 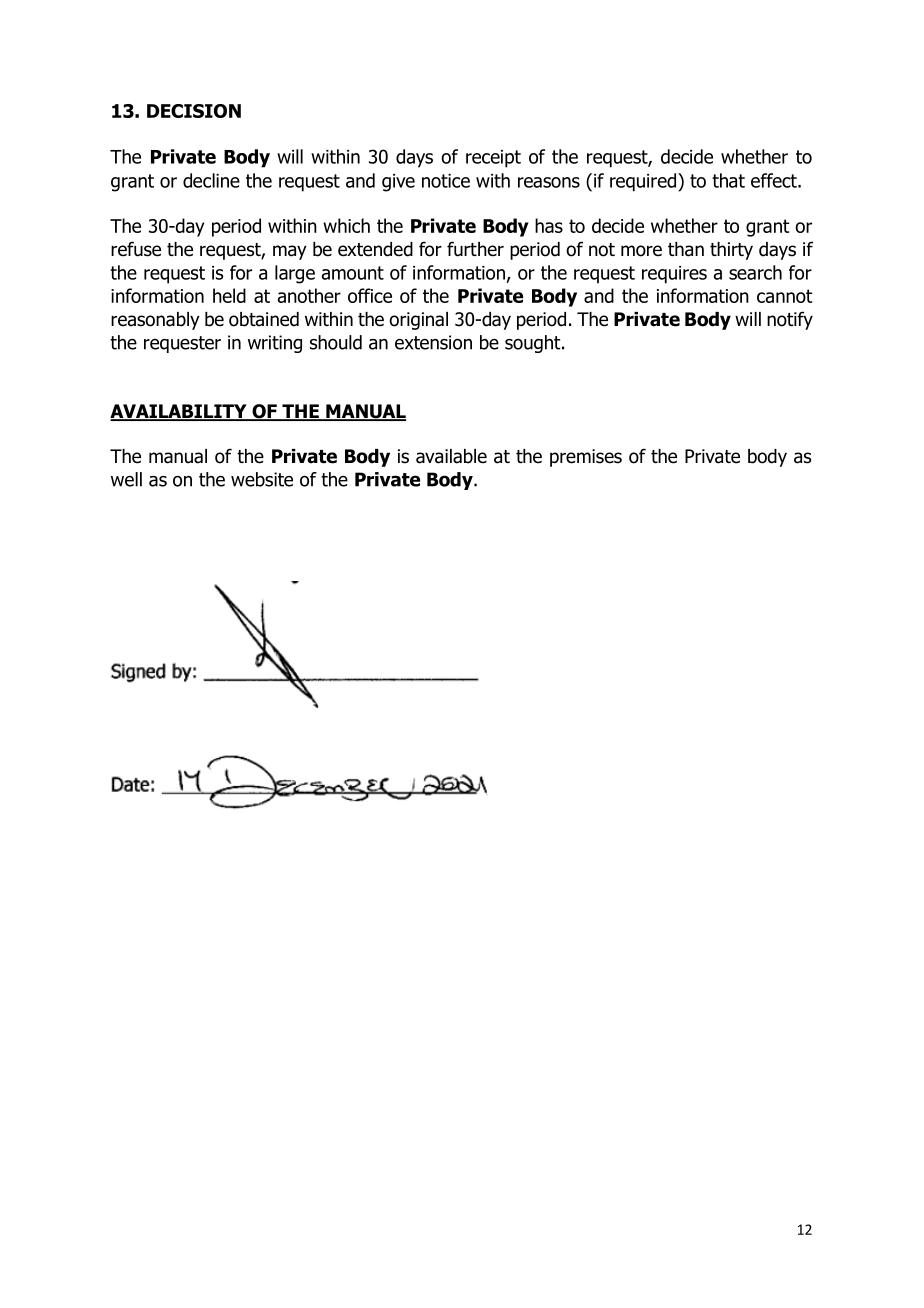 What do you see at coordinates (451, 456) in the page?
I see `available` at bounding box center [451, 456].
